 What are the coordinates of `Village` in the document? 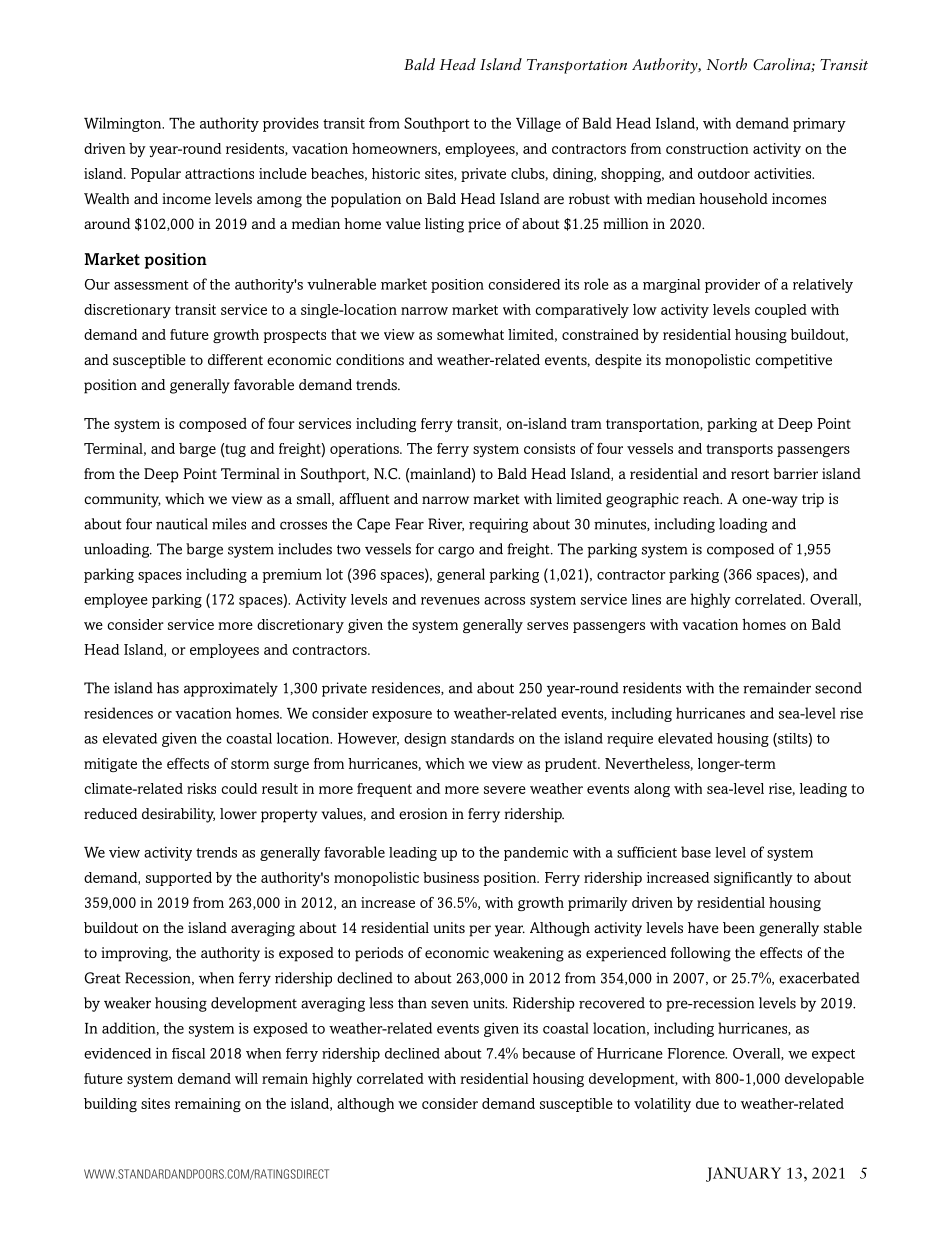 It's located at (538, 124).
